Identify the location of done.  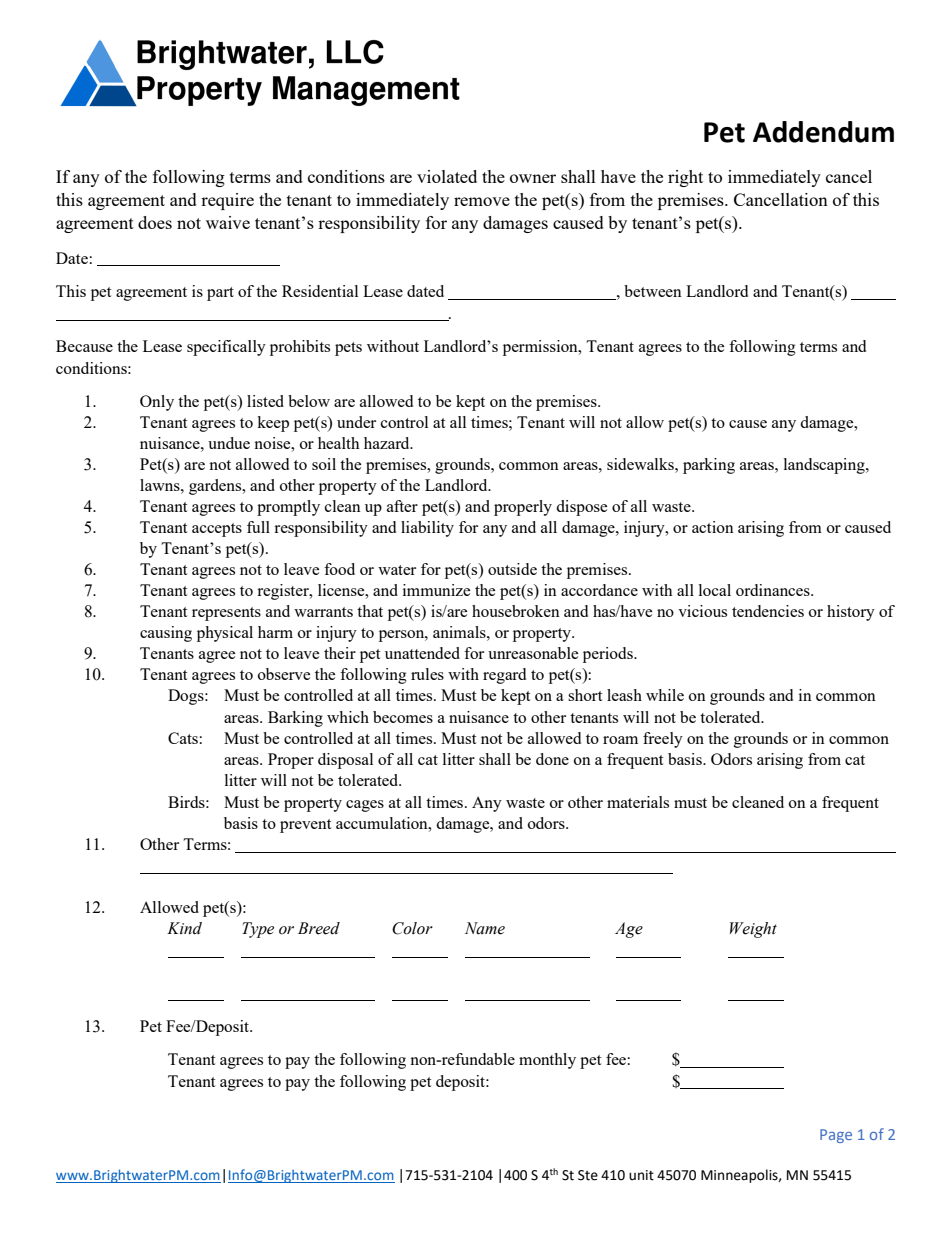
(552, 759).
